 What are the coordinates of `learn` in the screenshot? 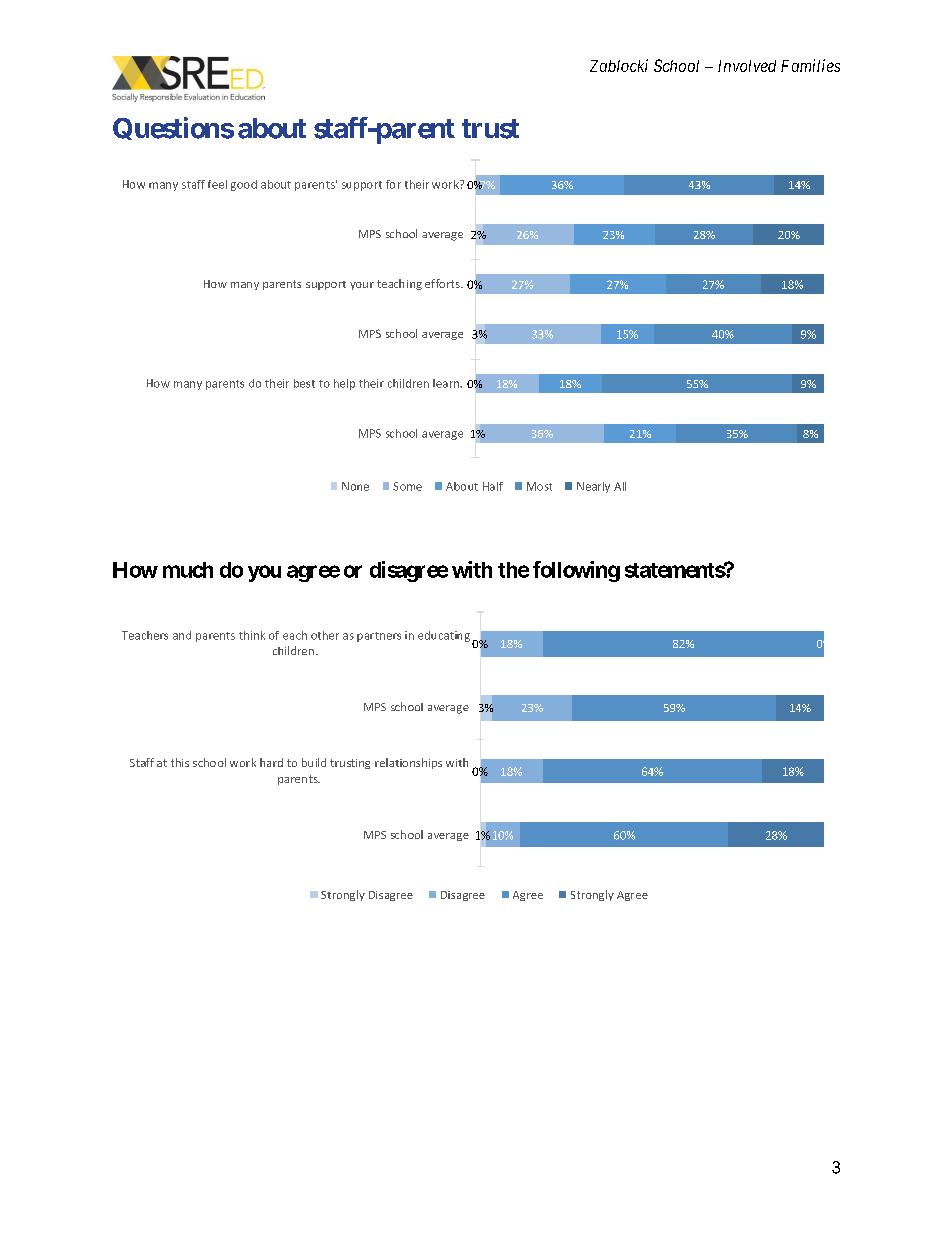 It's located at (447, 383).
